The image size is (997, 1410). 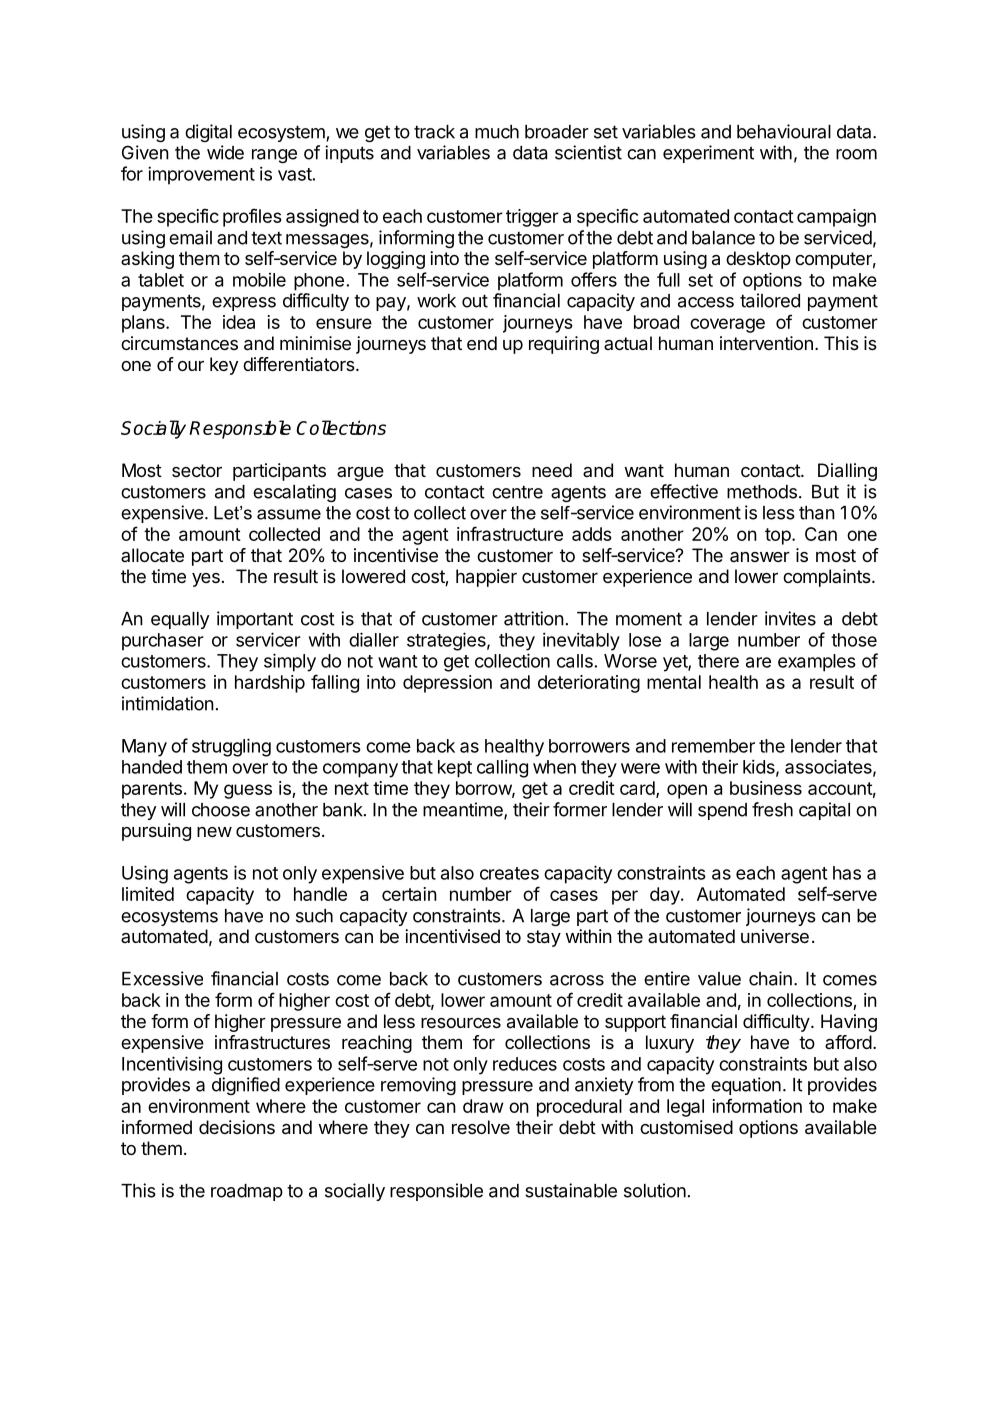 I want to click on sector, so click(x=197, y=470).
